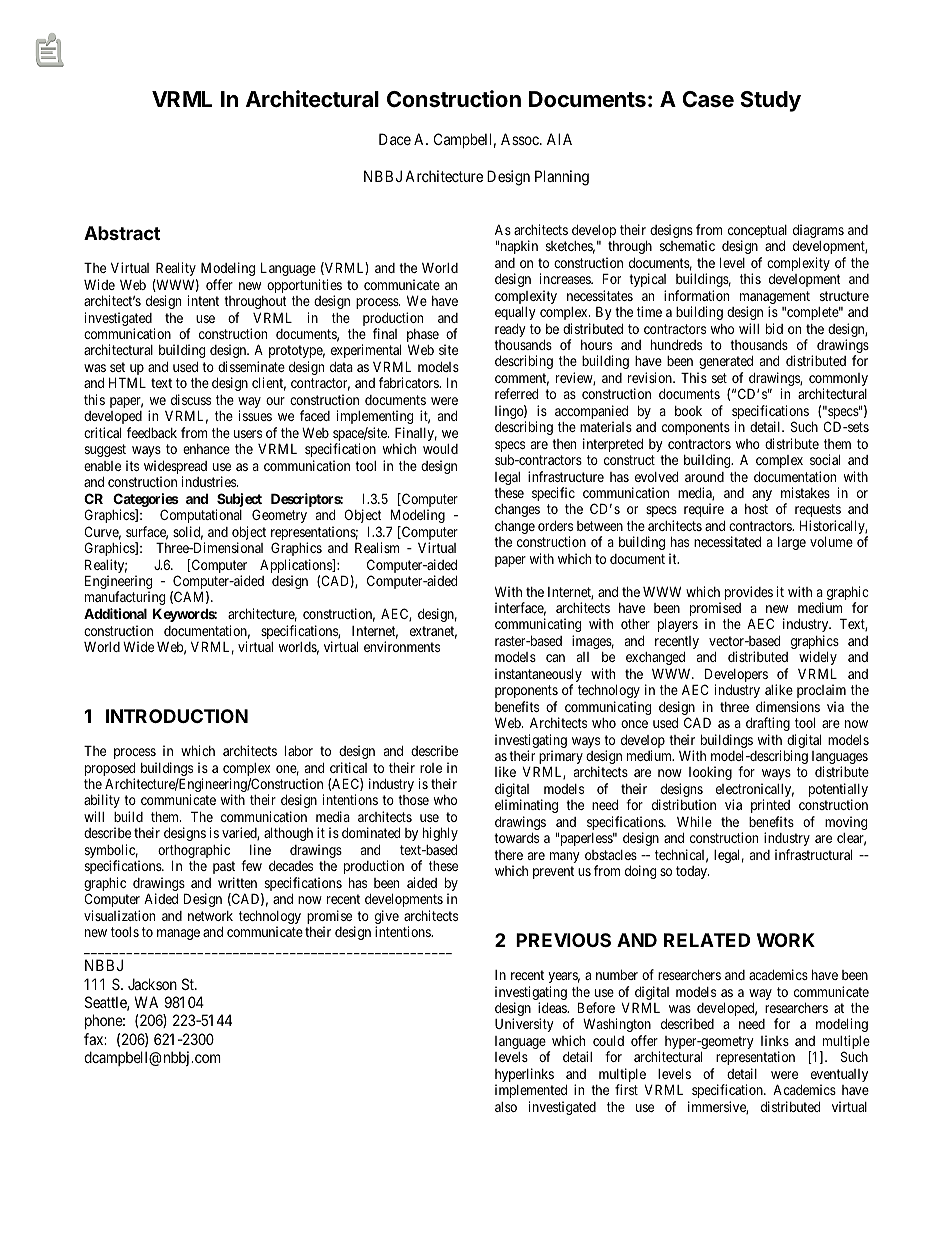  What do you see at coordinates (152, 984) in the image?
I see `Jackson` at bounding box center [152, 984].
